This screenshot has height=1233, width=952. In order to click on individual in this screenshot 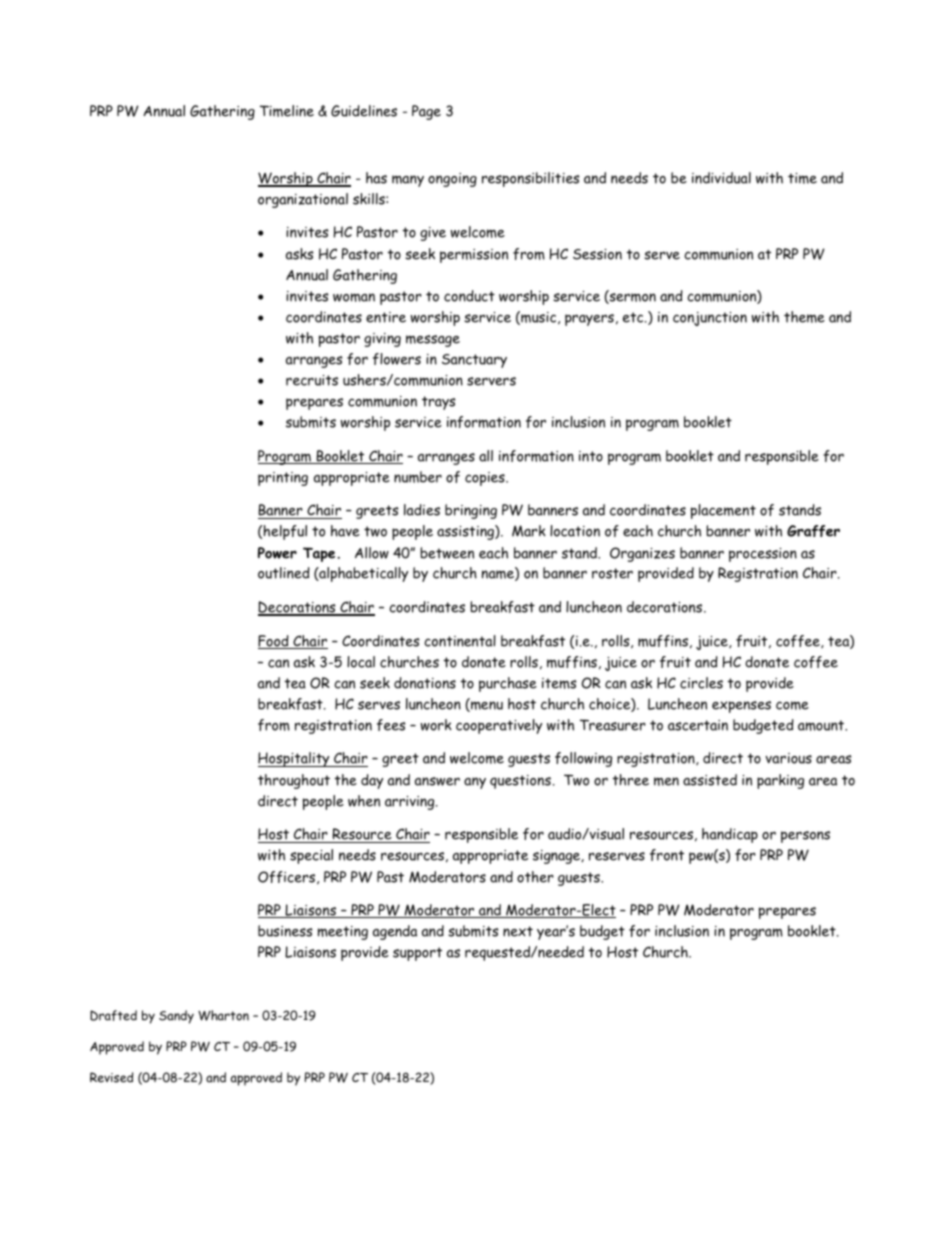, I will do `click(721, 178)`.
